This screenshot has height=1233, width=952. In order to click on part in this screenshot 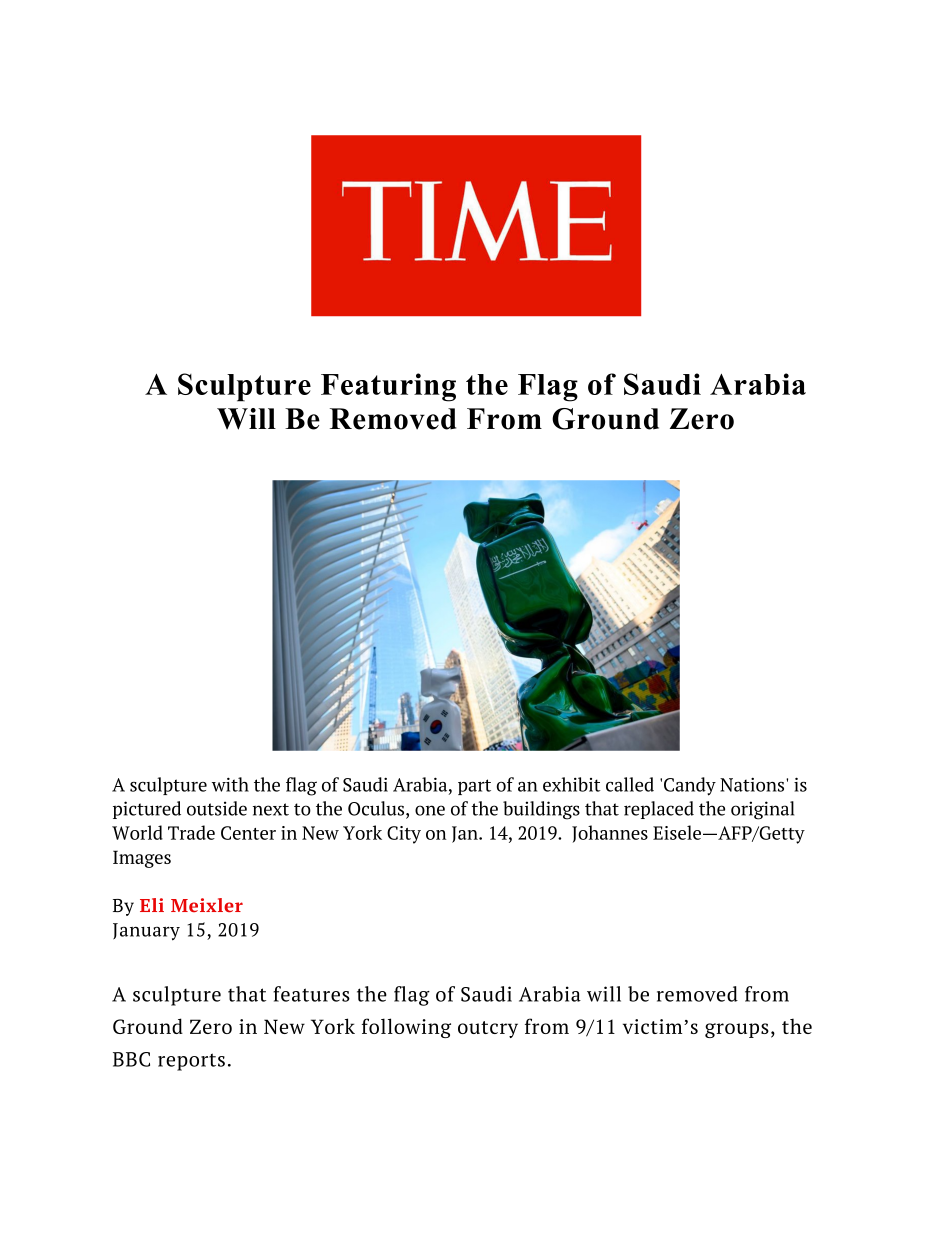, I will do `click(474, 787)`.
